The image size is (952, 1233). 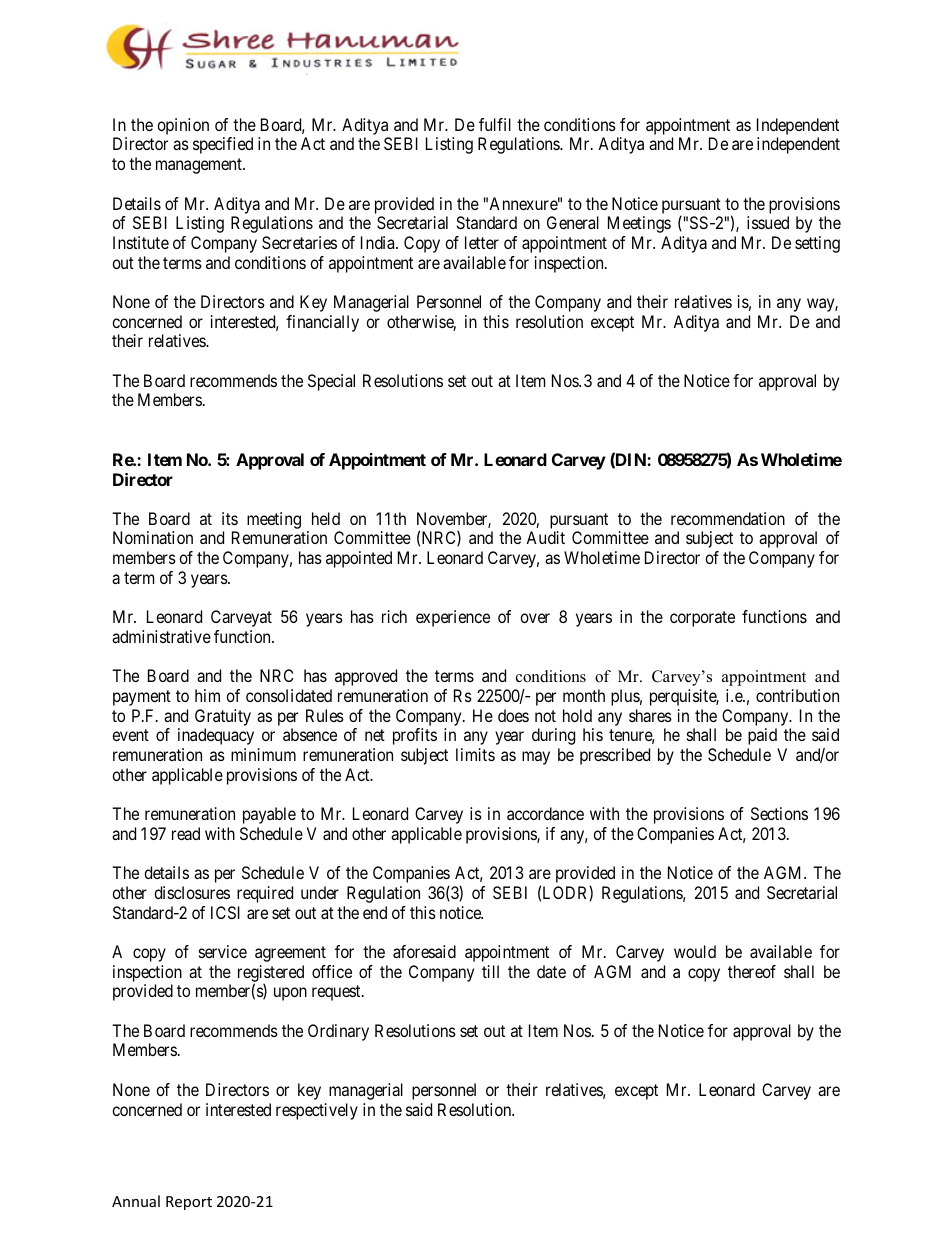 What do you see at coordinates (317, 1111) in the page?
I see `respectively` at bounding box center [317, 1111].
